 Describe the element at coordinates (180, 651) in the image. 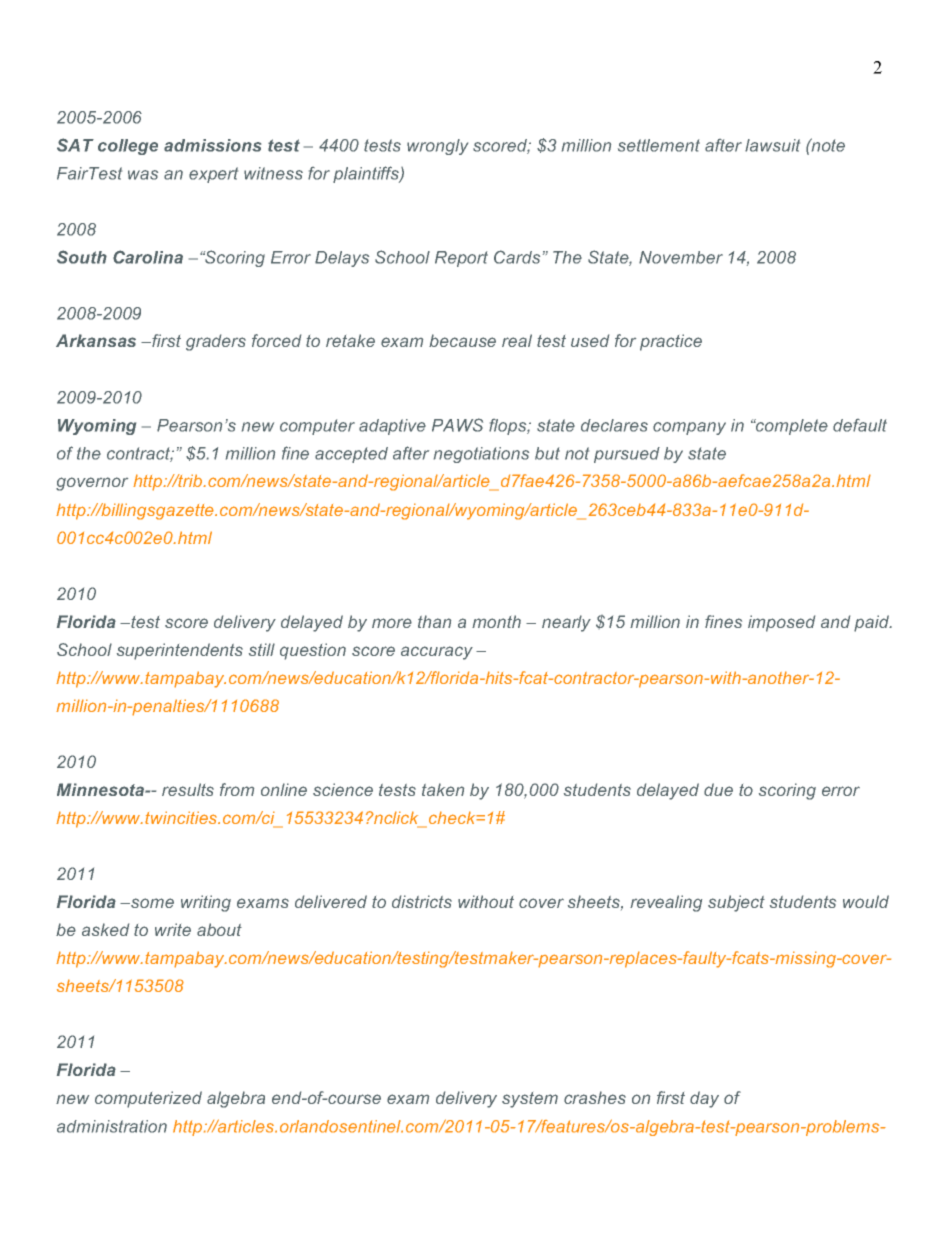

I see `superintendents` at that location.
